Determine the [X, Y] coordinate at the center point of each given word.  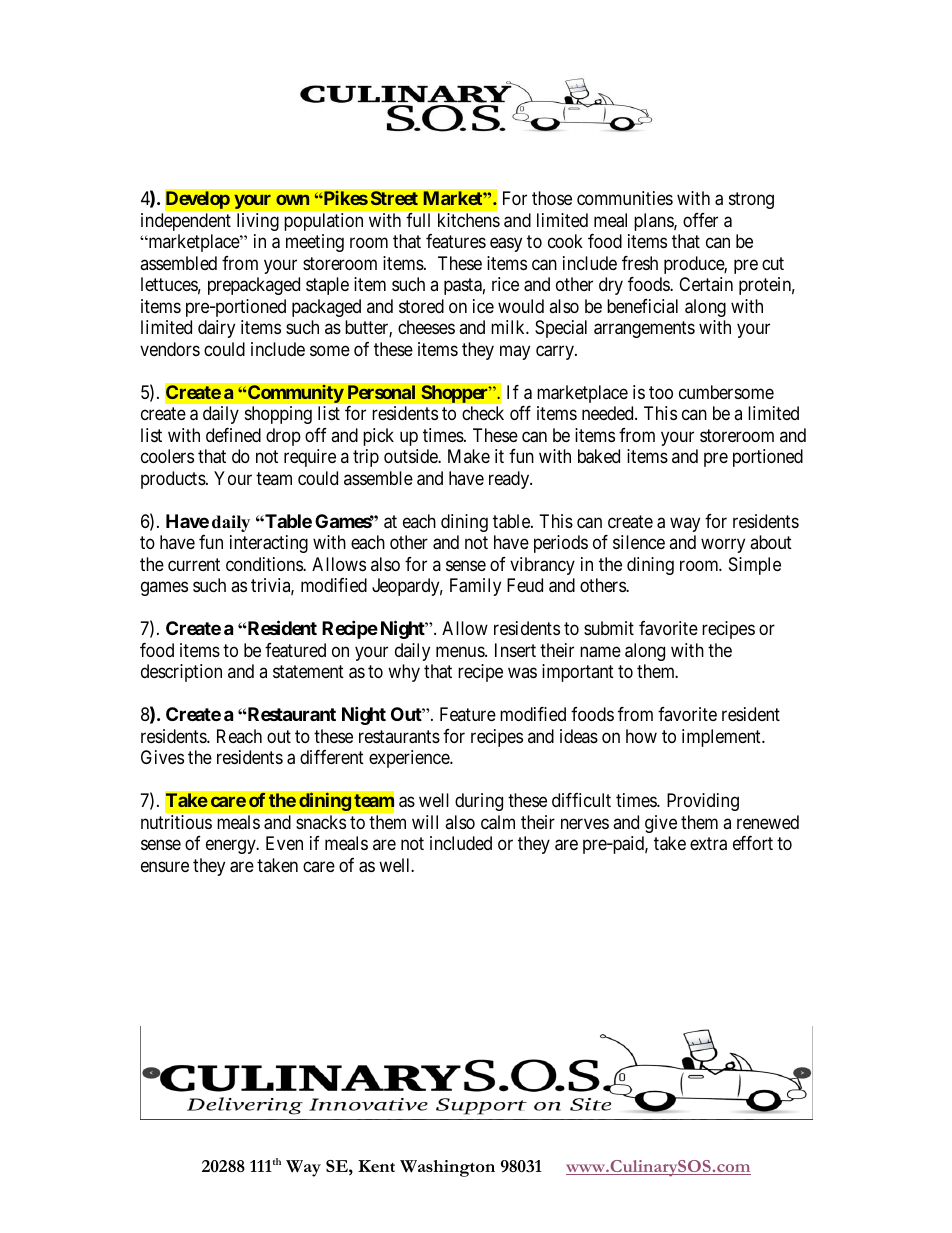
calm [498, 822]
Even [284, 843]
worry [723, 546]
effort [753, 843]
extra [708, 844]
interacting [269, 544]
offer [700, 220]
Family [475, 587]
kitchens [469, 220]
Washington [447, 1168]
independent [186, 222]
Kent [376, 1166]
